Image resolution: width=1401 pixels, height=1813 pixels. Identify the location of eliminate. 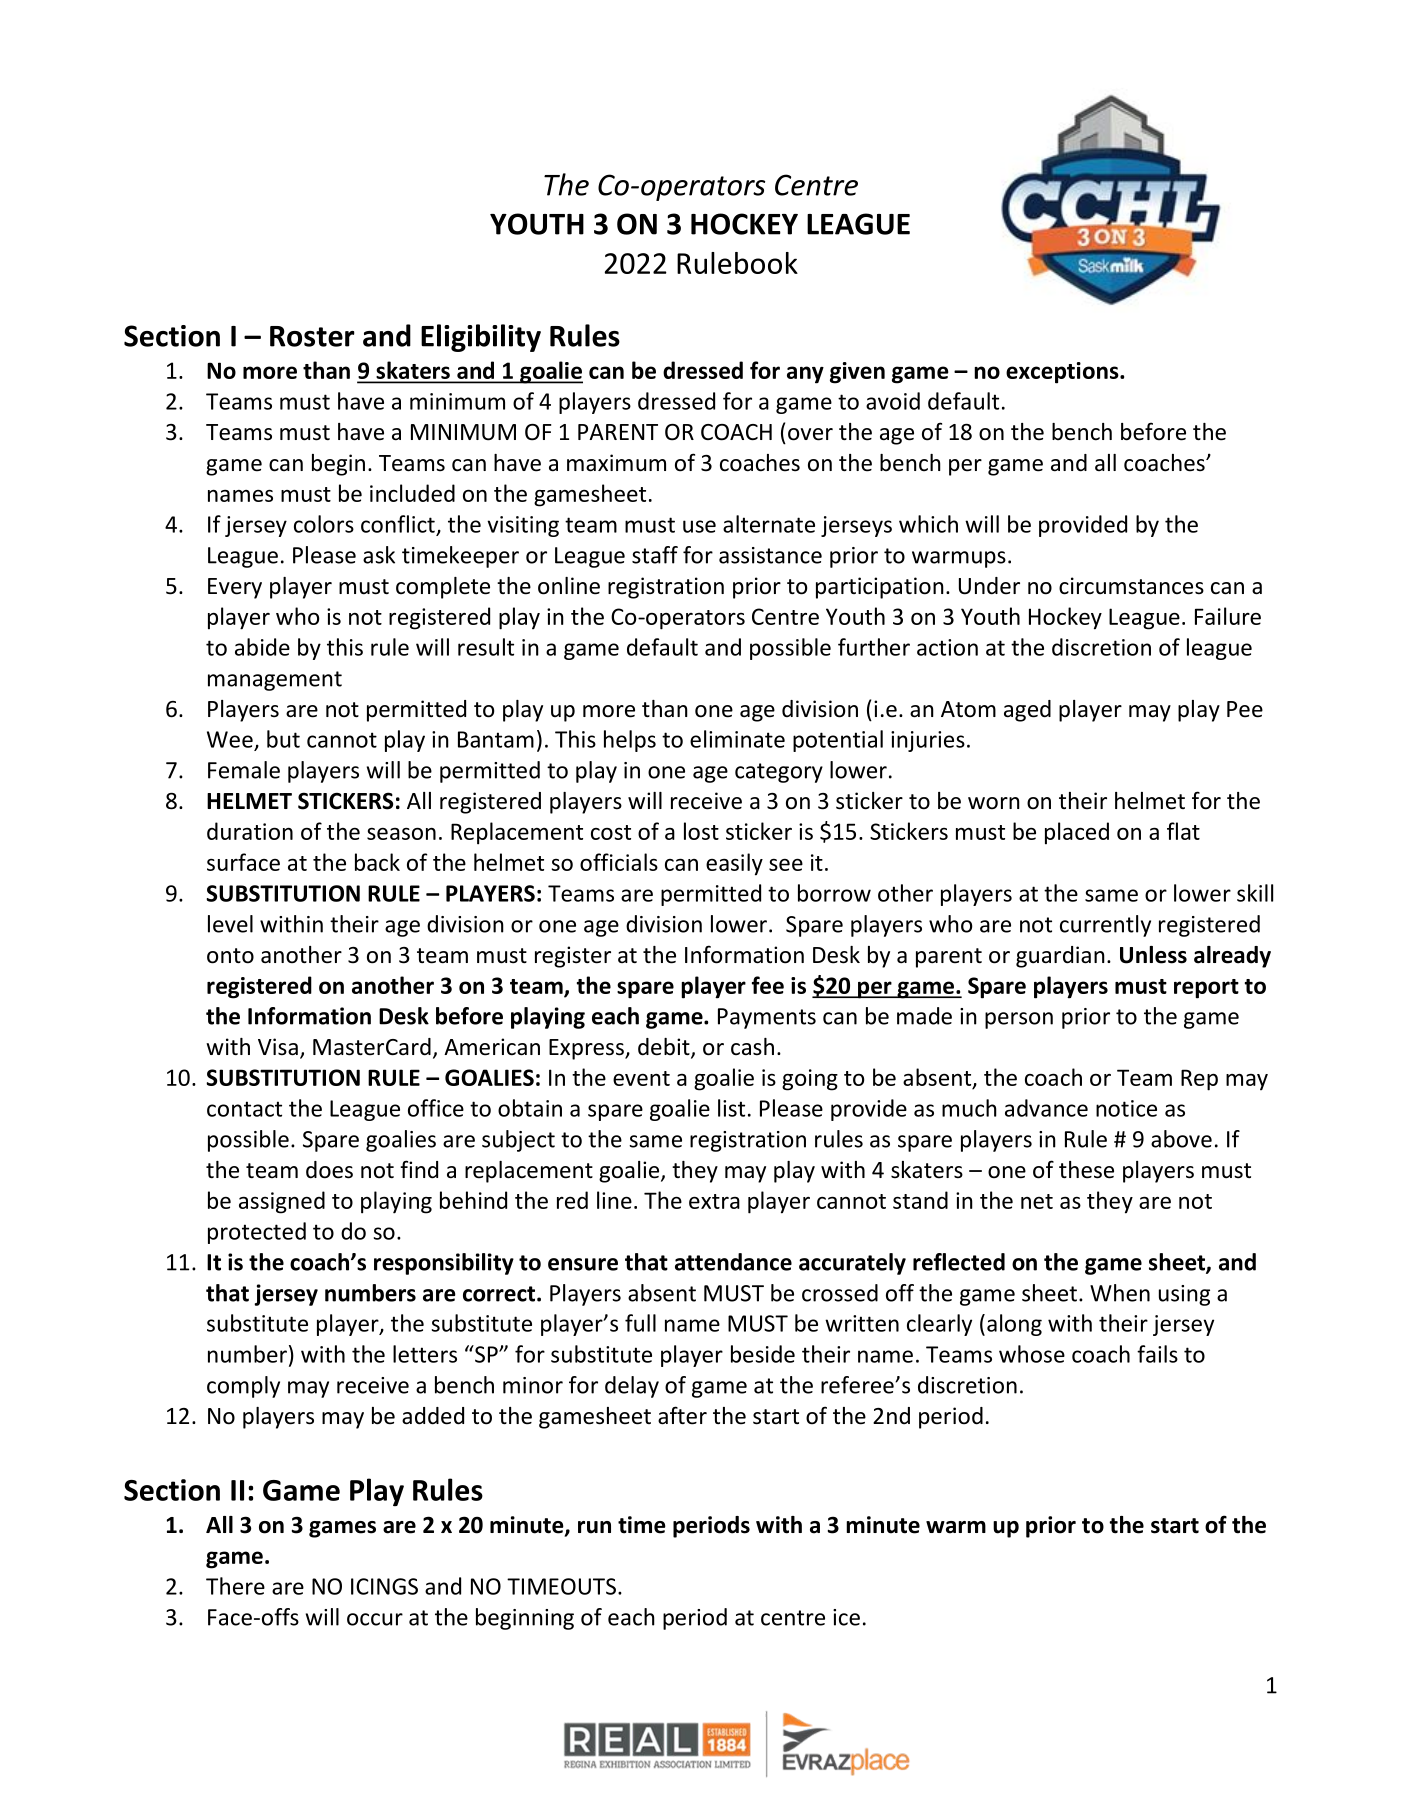
(737, 739).
